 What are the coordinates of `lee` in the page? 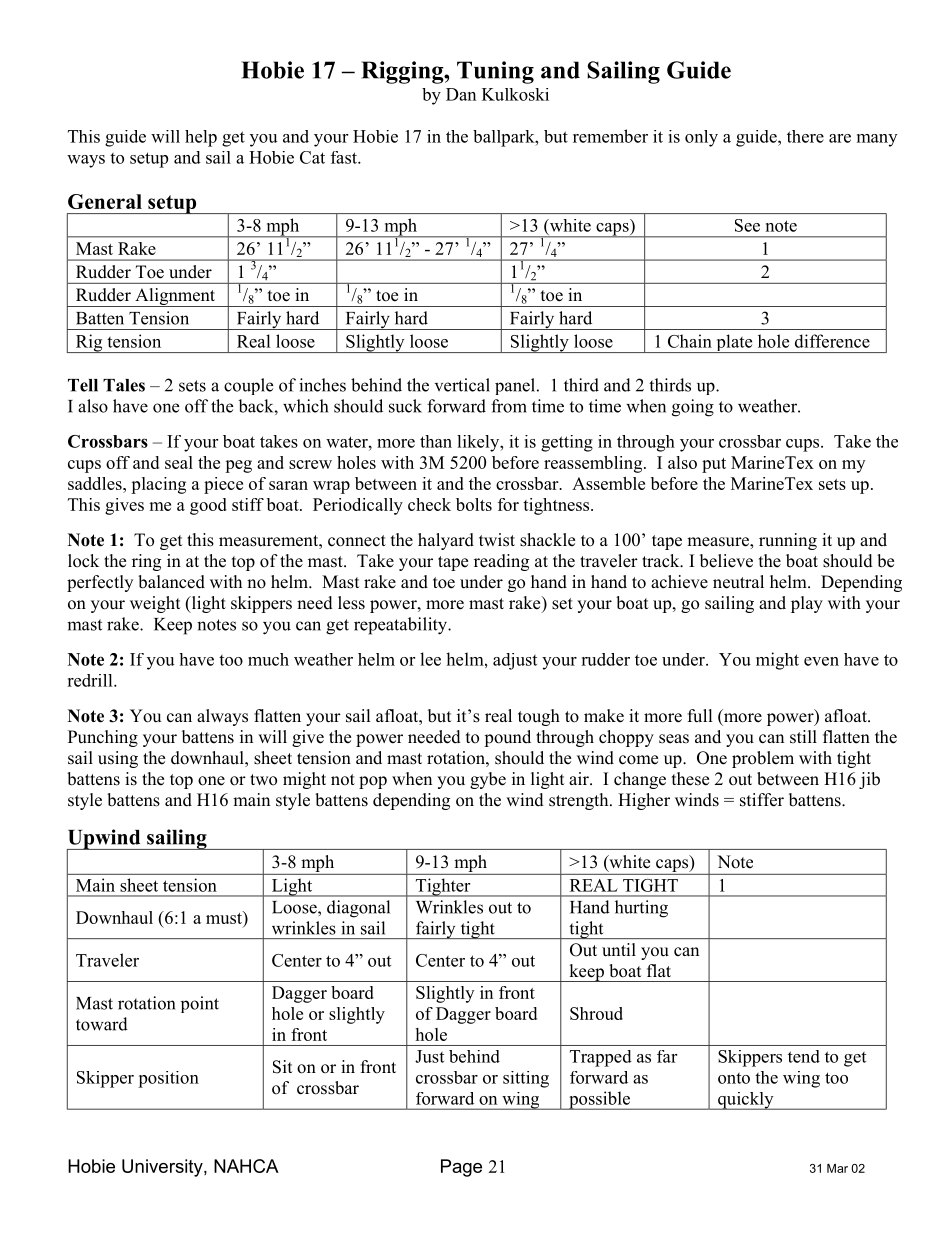 It's located at (430, 659).
